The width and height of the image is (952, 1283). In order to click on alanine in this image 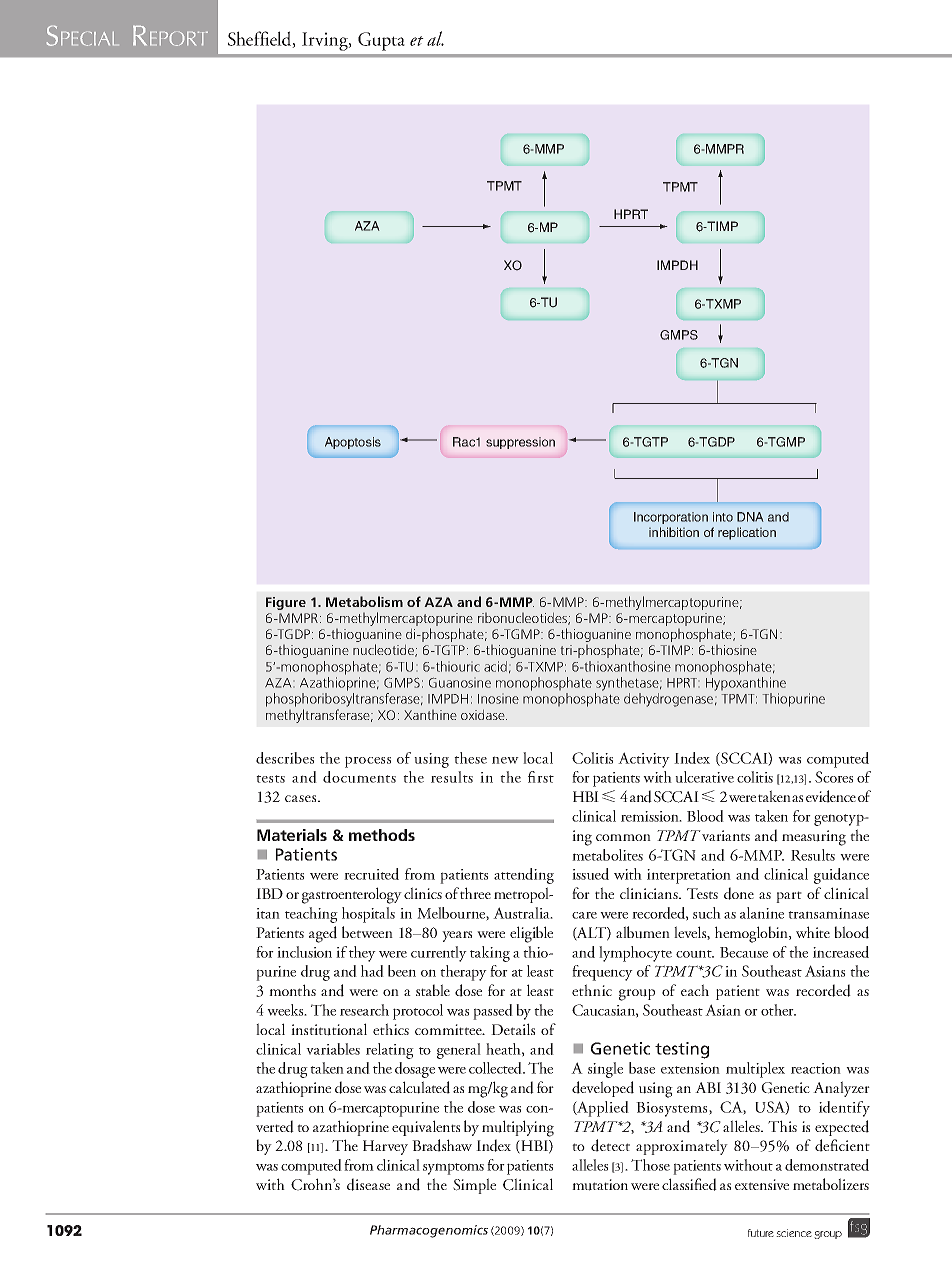, I will do `click(762, 913)`.
